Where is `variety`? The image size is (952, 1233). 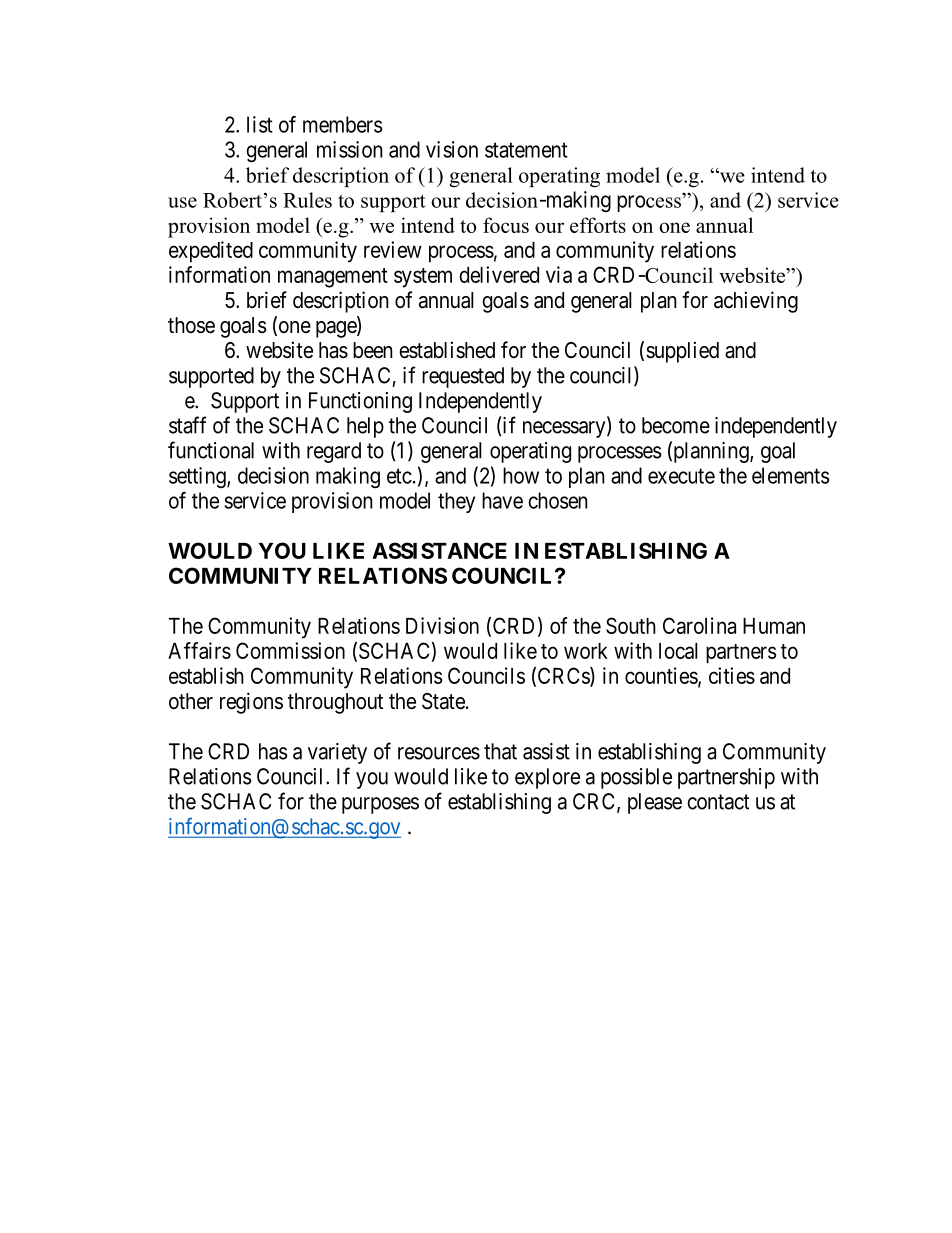 variety is located at coordinates (337, 753).
